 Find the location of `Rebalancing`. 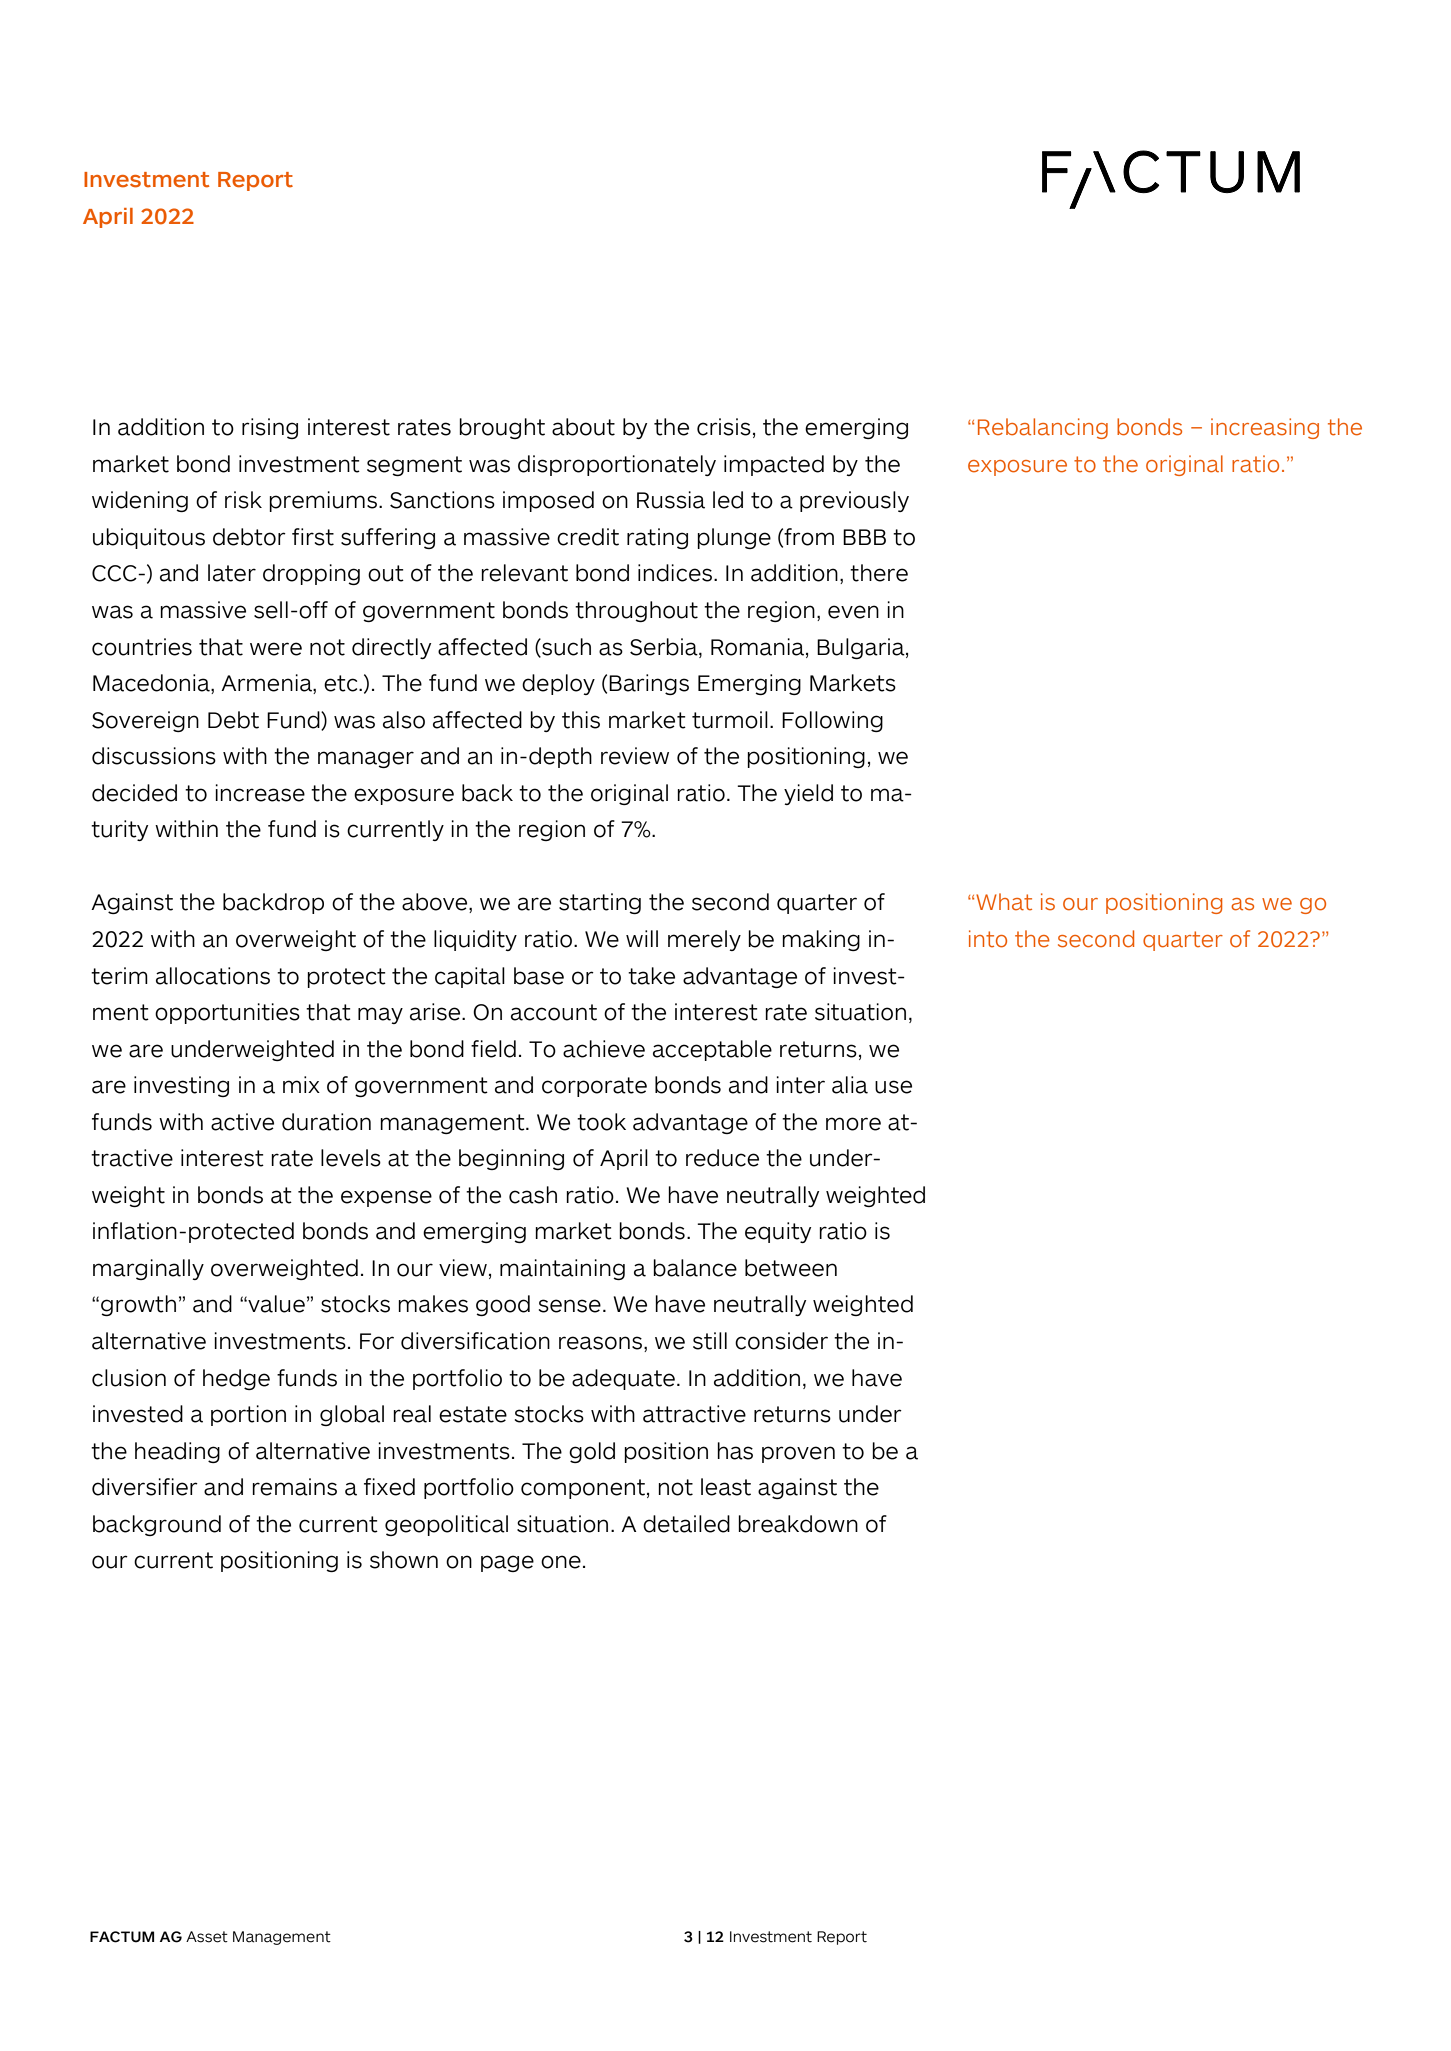

Rebalancing is located at coordinates (1043, 428).
